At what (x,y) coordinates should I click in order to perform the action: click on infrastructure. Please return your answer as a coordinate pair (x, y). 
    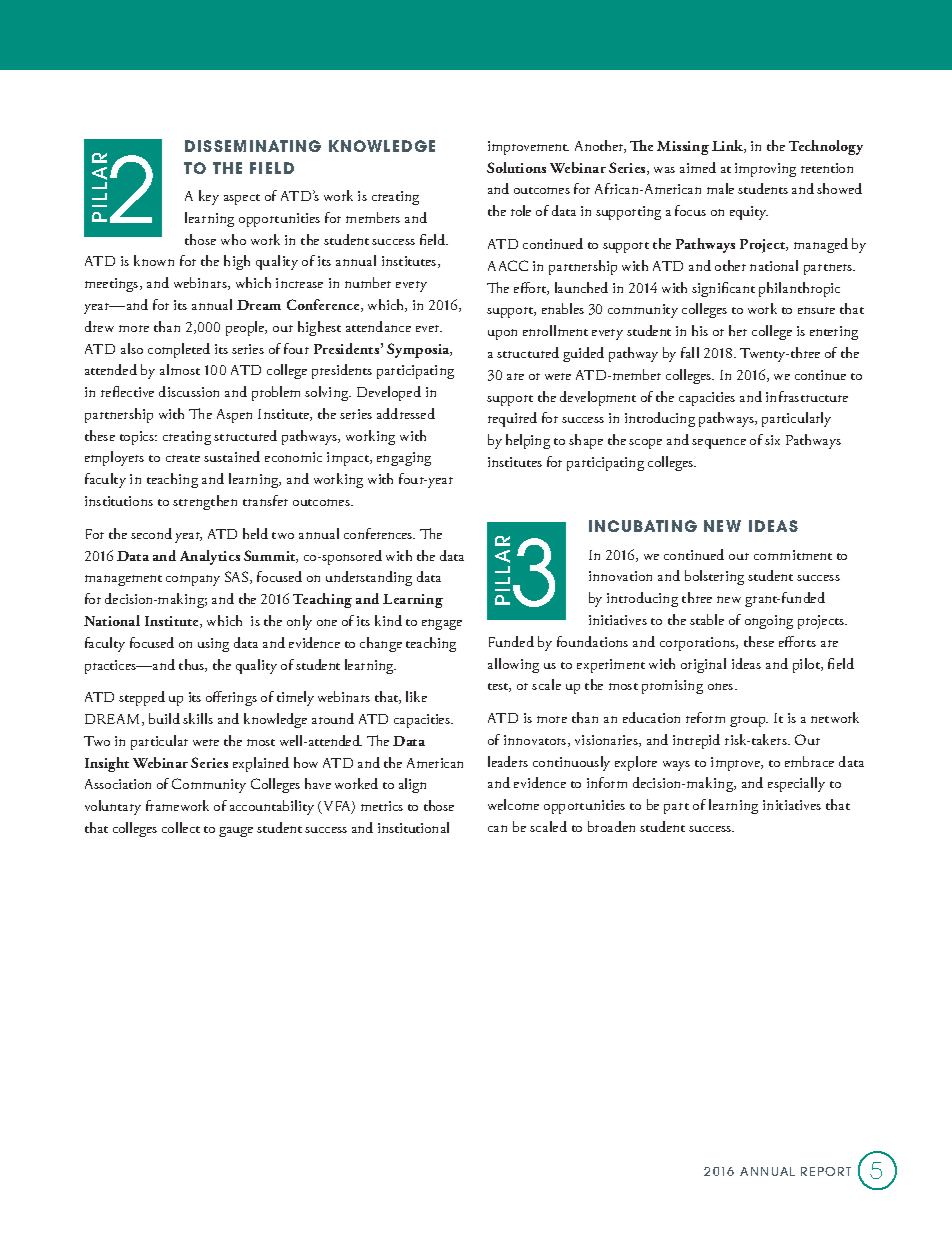
    Looking at the image, I should click on (807, 396).
